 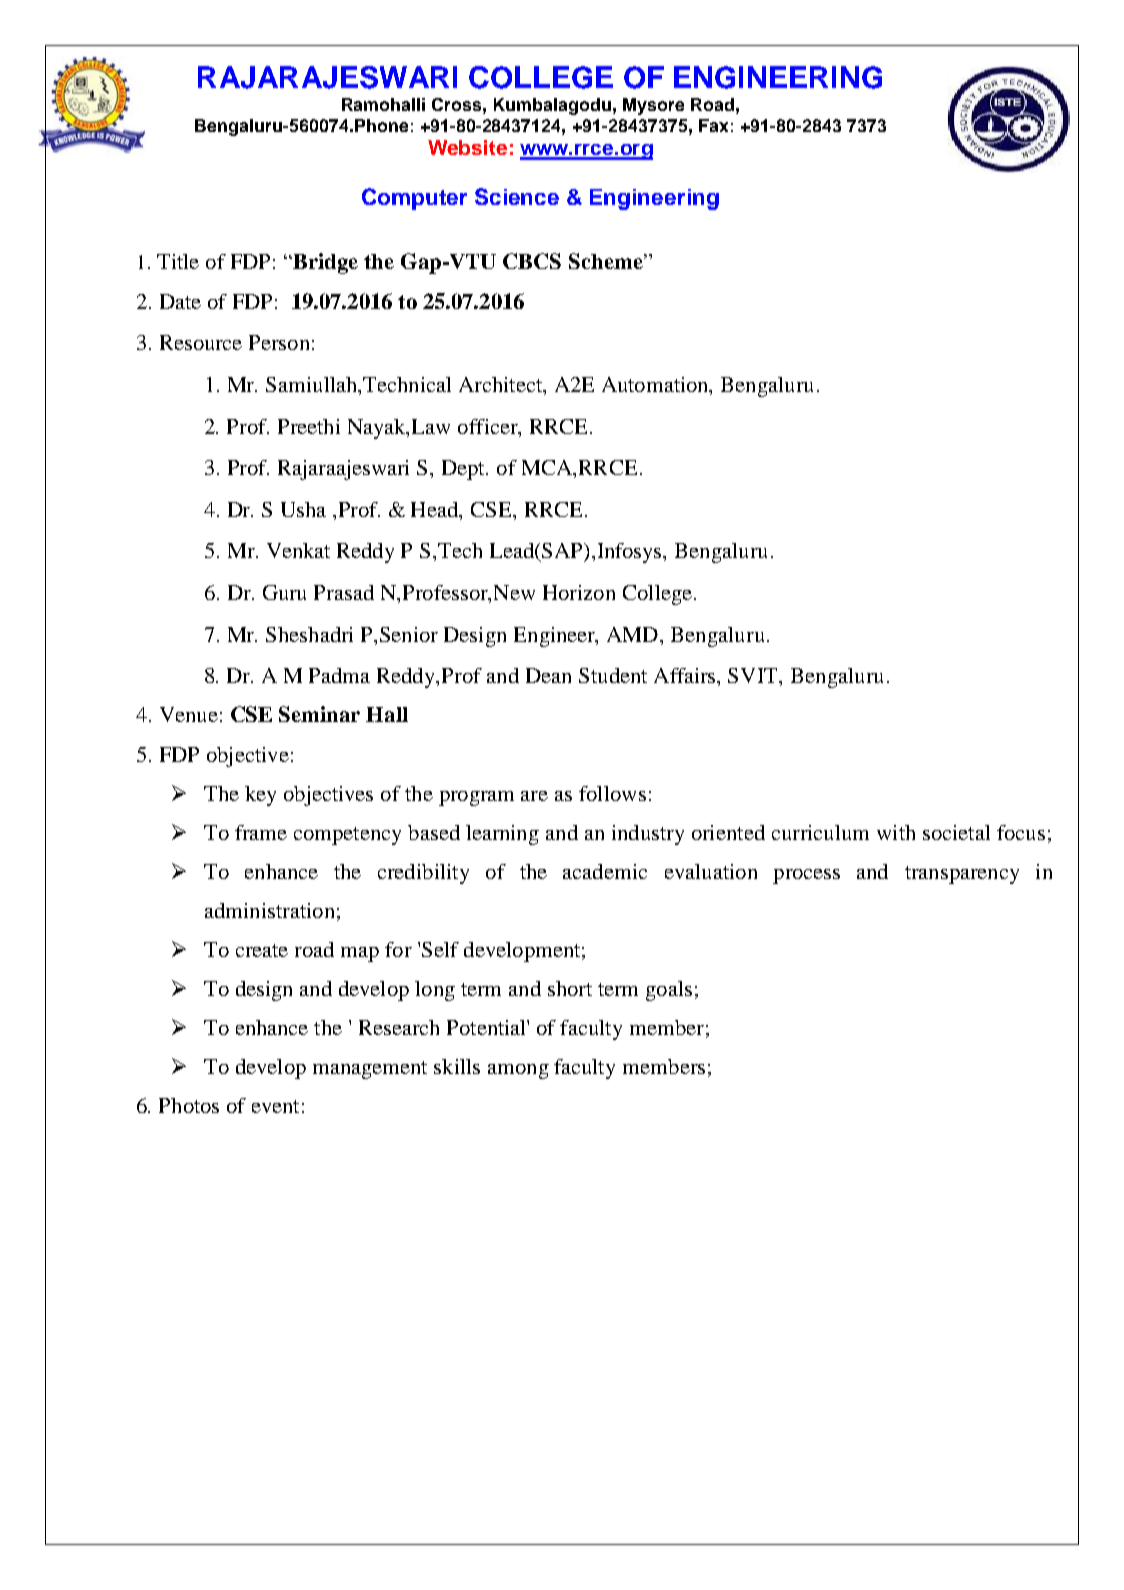 I want to click on Fax, so click(x=713, y=125).
